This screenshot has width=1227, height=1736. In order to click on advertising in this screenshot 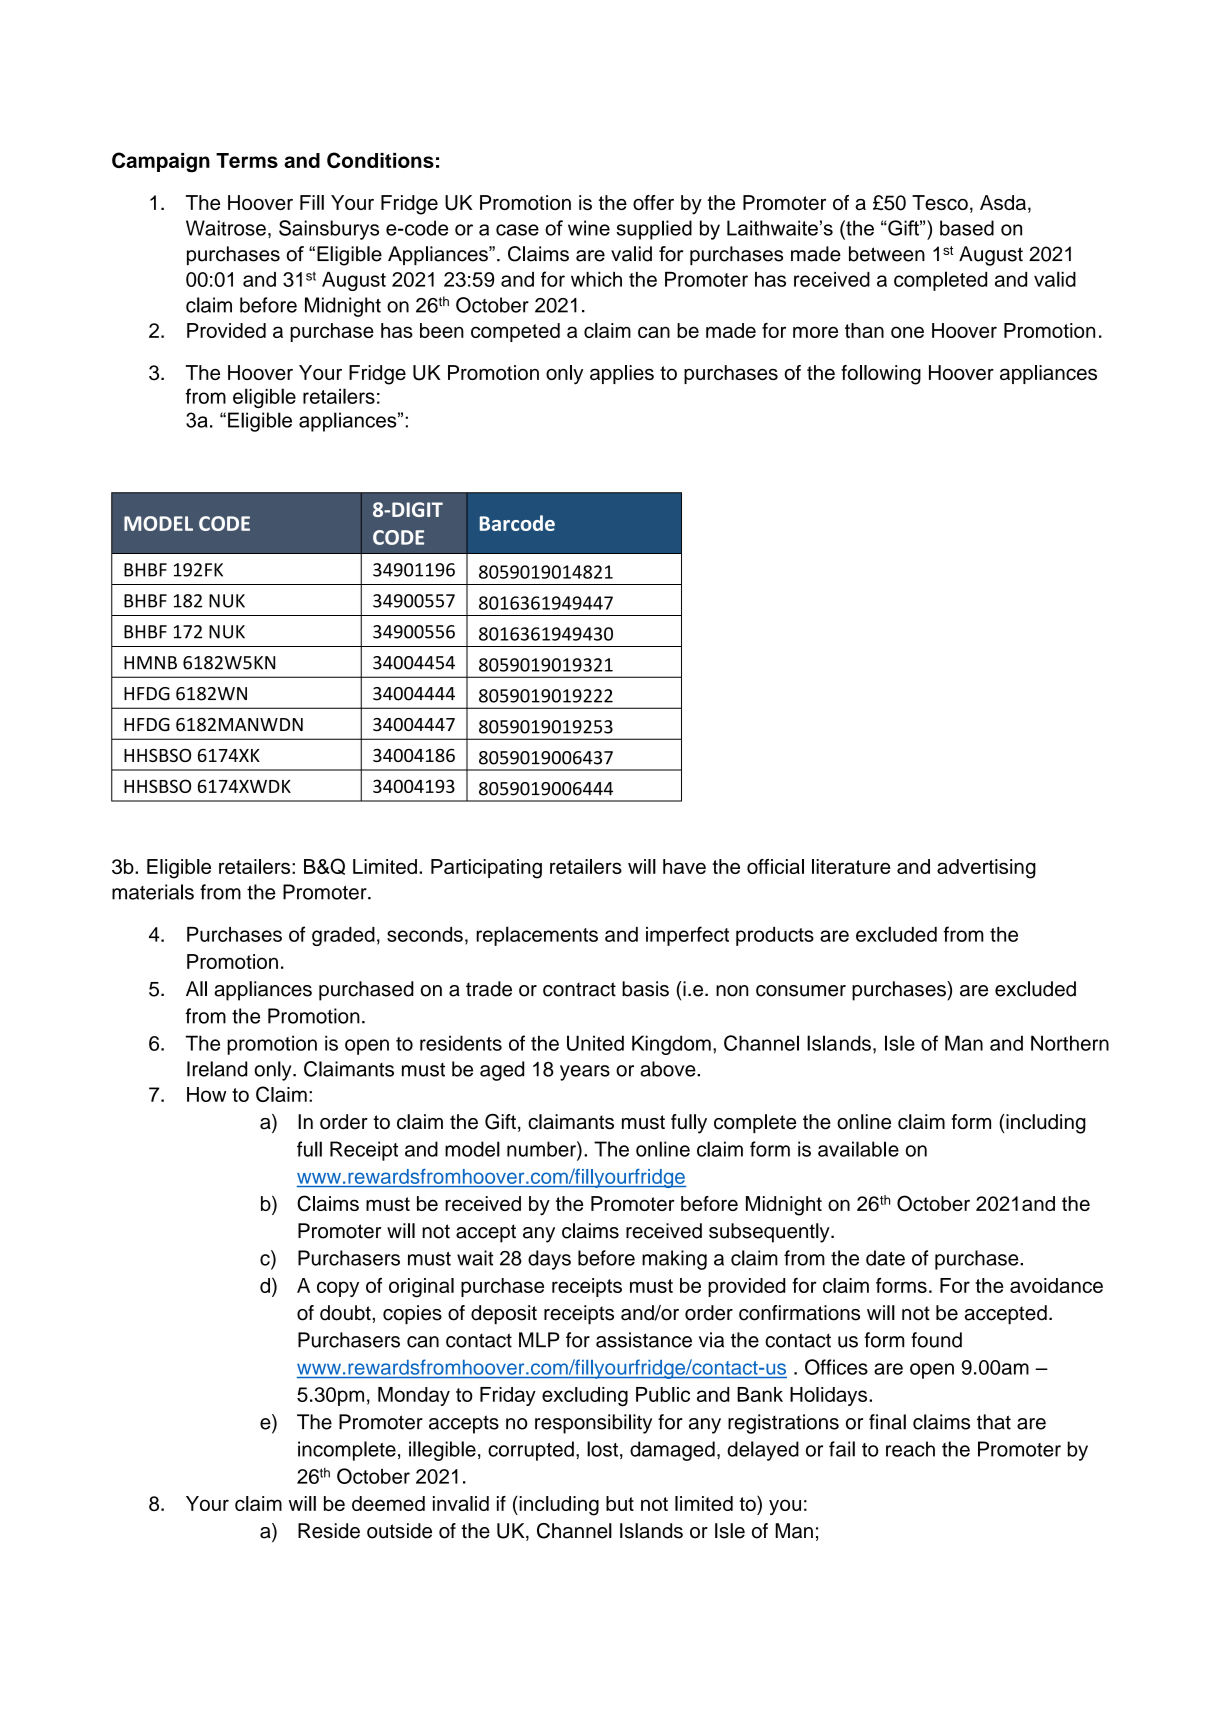, I will do `click(986, 869)`.
